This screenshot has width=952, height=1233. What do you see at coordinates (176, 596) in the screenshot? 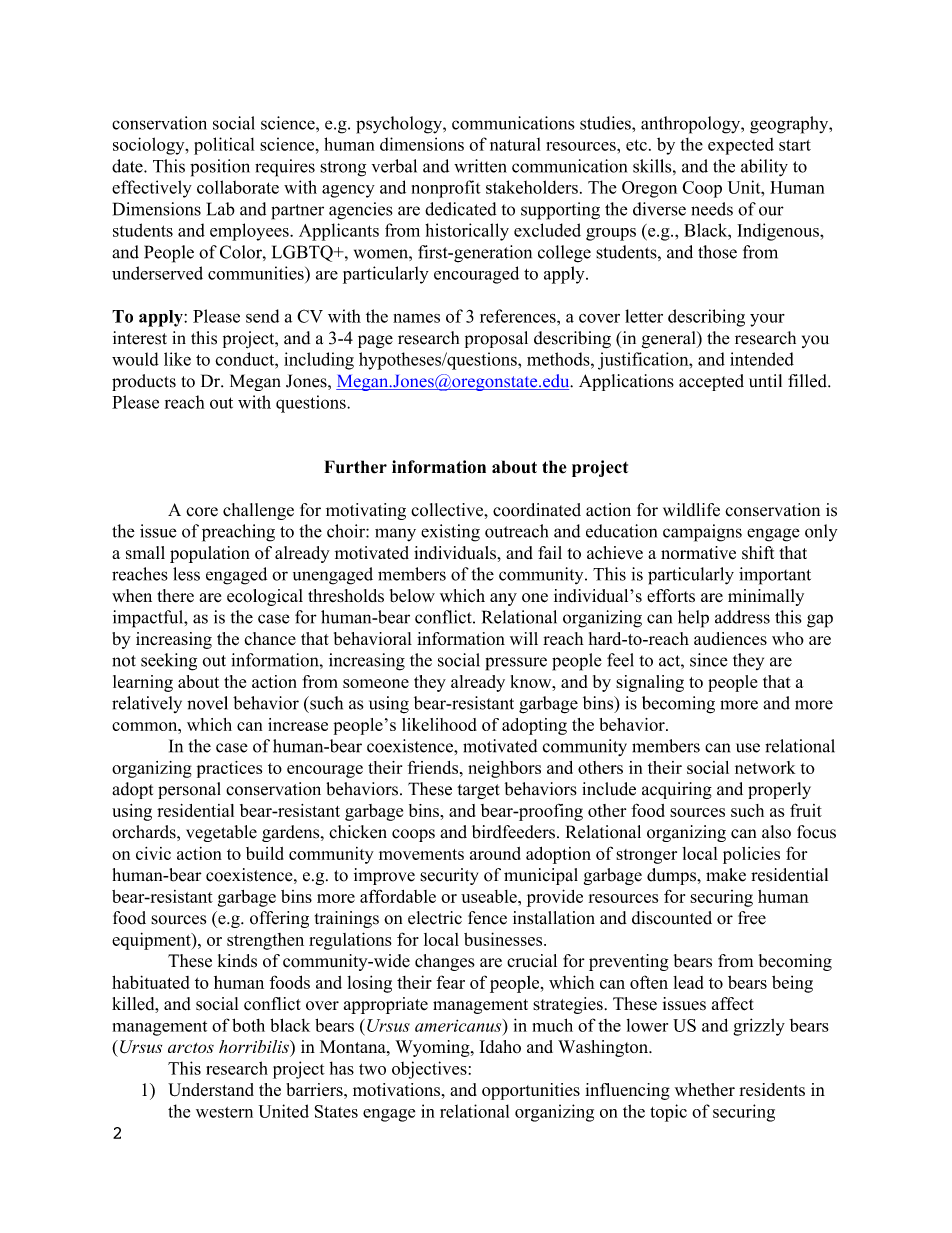
I see `there` at bounding box center [176, 596].
